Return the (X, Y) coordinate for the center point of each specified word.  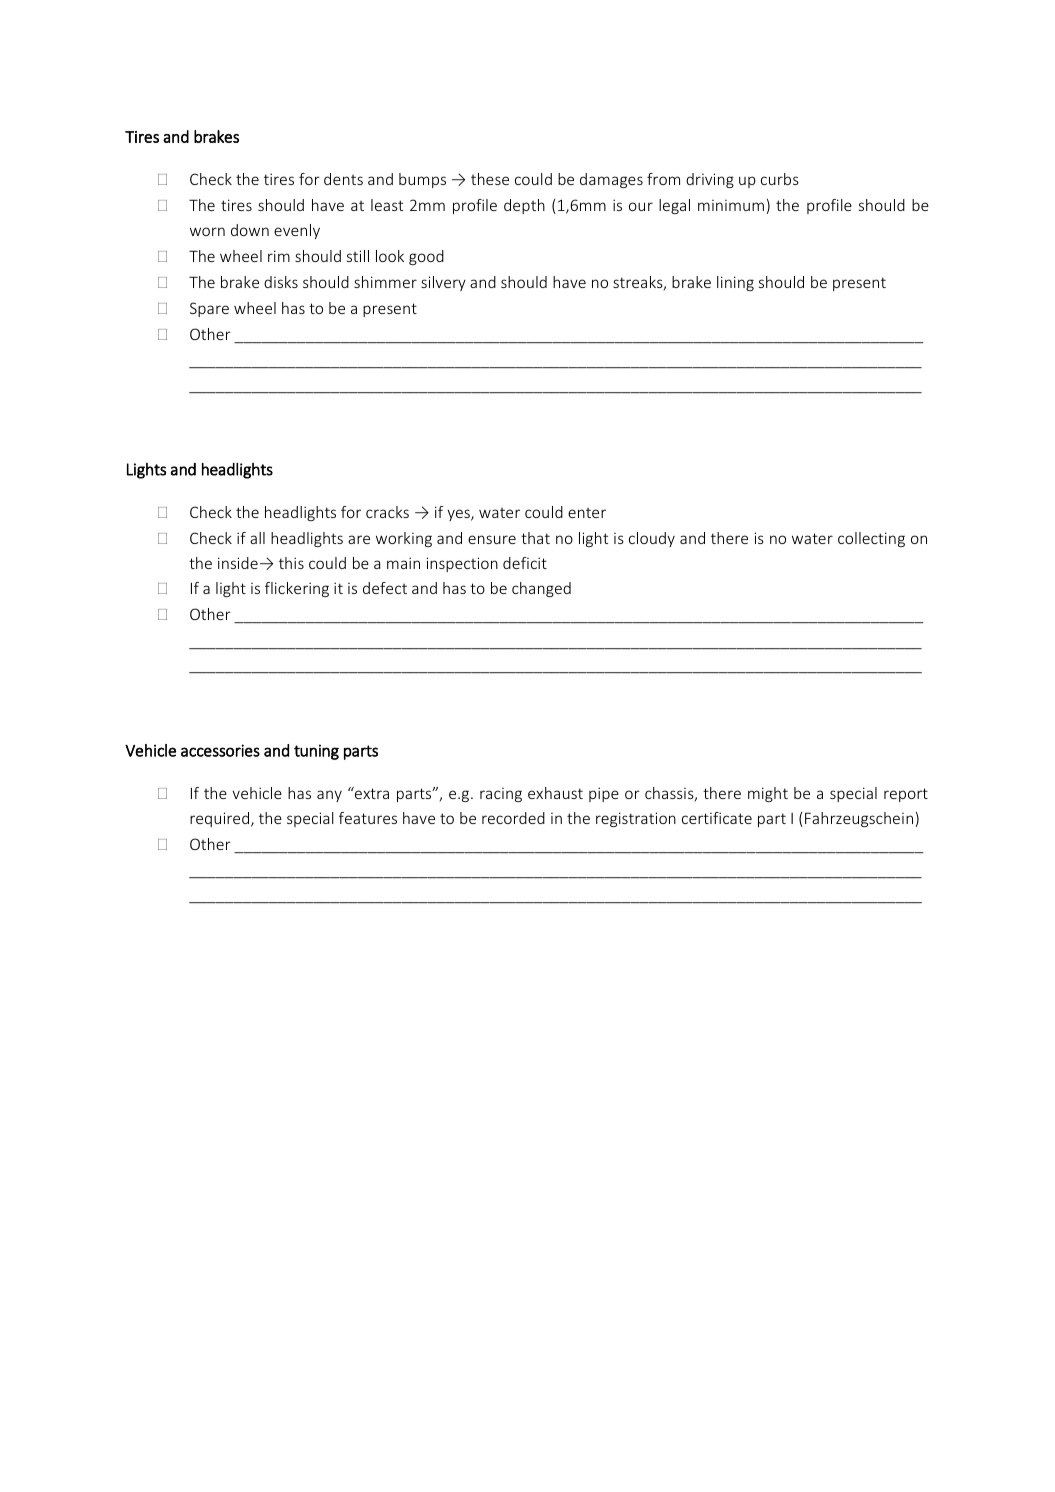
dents (343, 179)
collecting (871, 539)
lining (735, 283)
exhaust (555, 793)
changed (541, 589)
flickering (297, 589)
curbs (780, 179)
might (768, 794)
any (329, 796)
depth (524, 206)
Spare (209, 309)
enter (587, 513)
